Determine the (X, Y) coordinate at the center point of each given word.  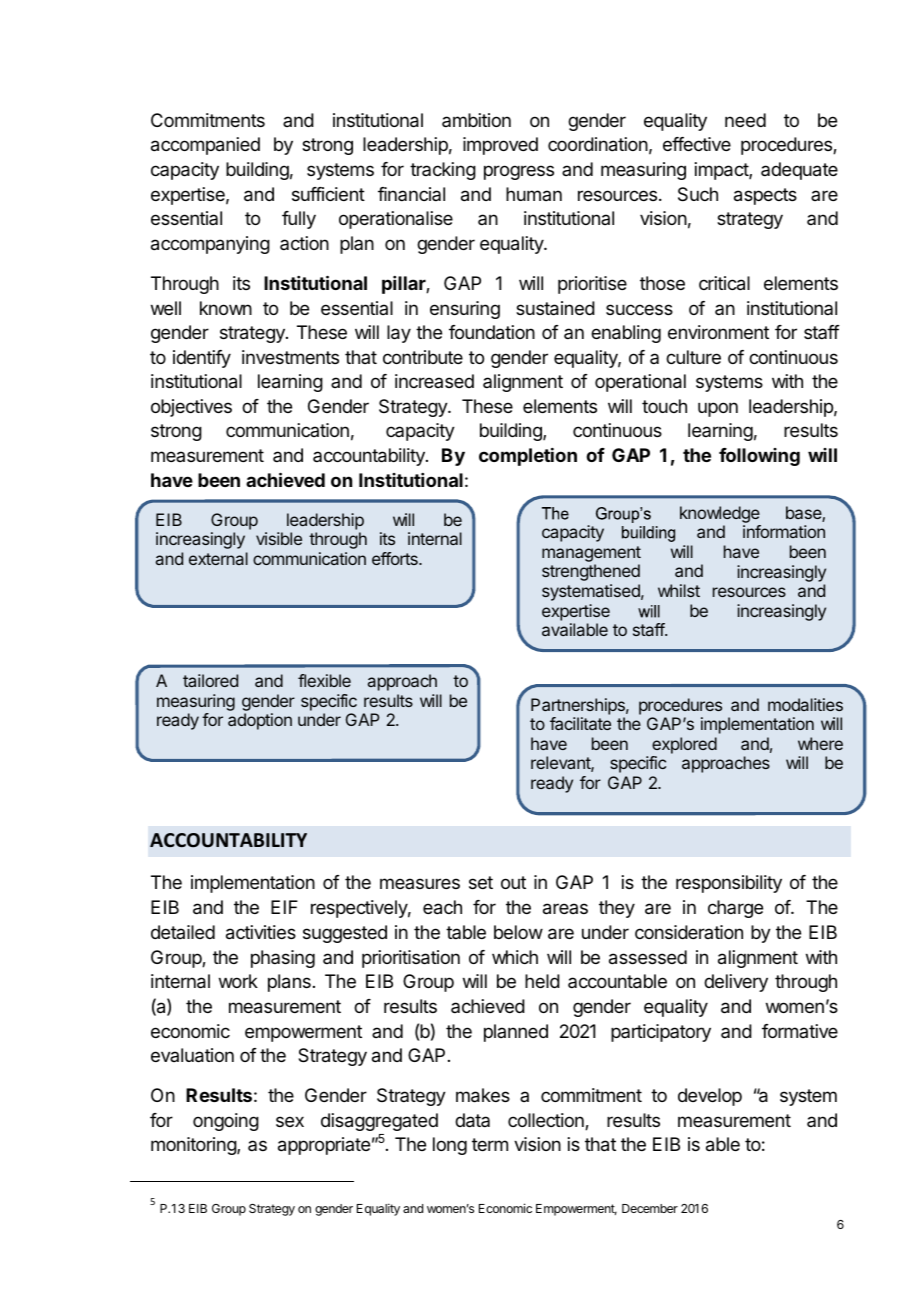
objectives (191, 408)
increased (434, 381)
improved (500, 146)
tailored (210, 680)
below (518, 932)
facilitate (580, 723)
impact (722, 171)
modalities (805, 704)
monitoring (194, 1146)
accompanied (205, 146)
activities (261, 932)
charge (735, 909)
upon (718, 409)
